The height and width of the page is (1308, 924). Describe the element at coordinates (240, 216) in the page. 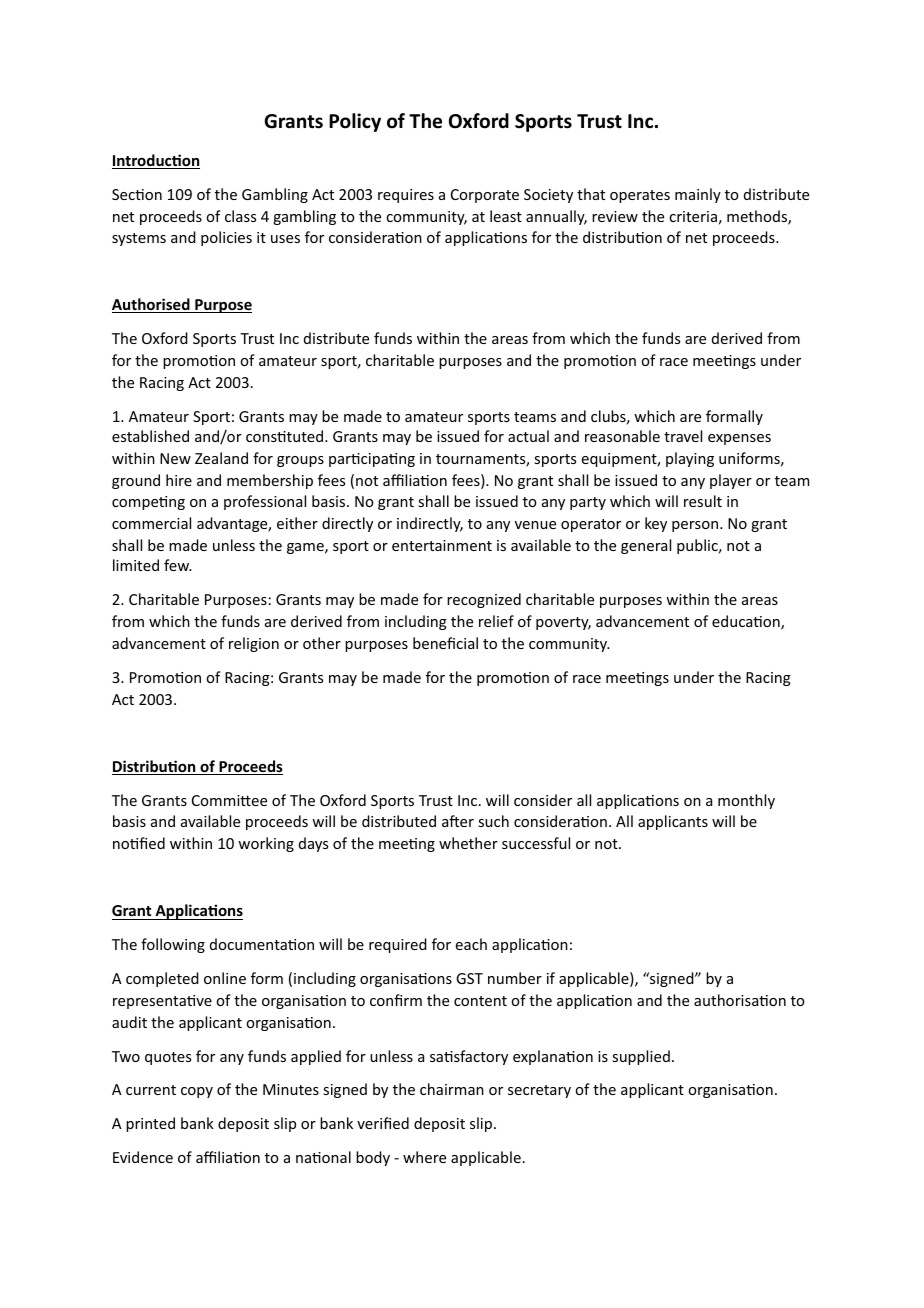

I see `class` at that location.
